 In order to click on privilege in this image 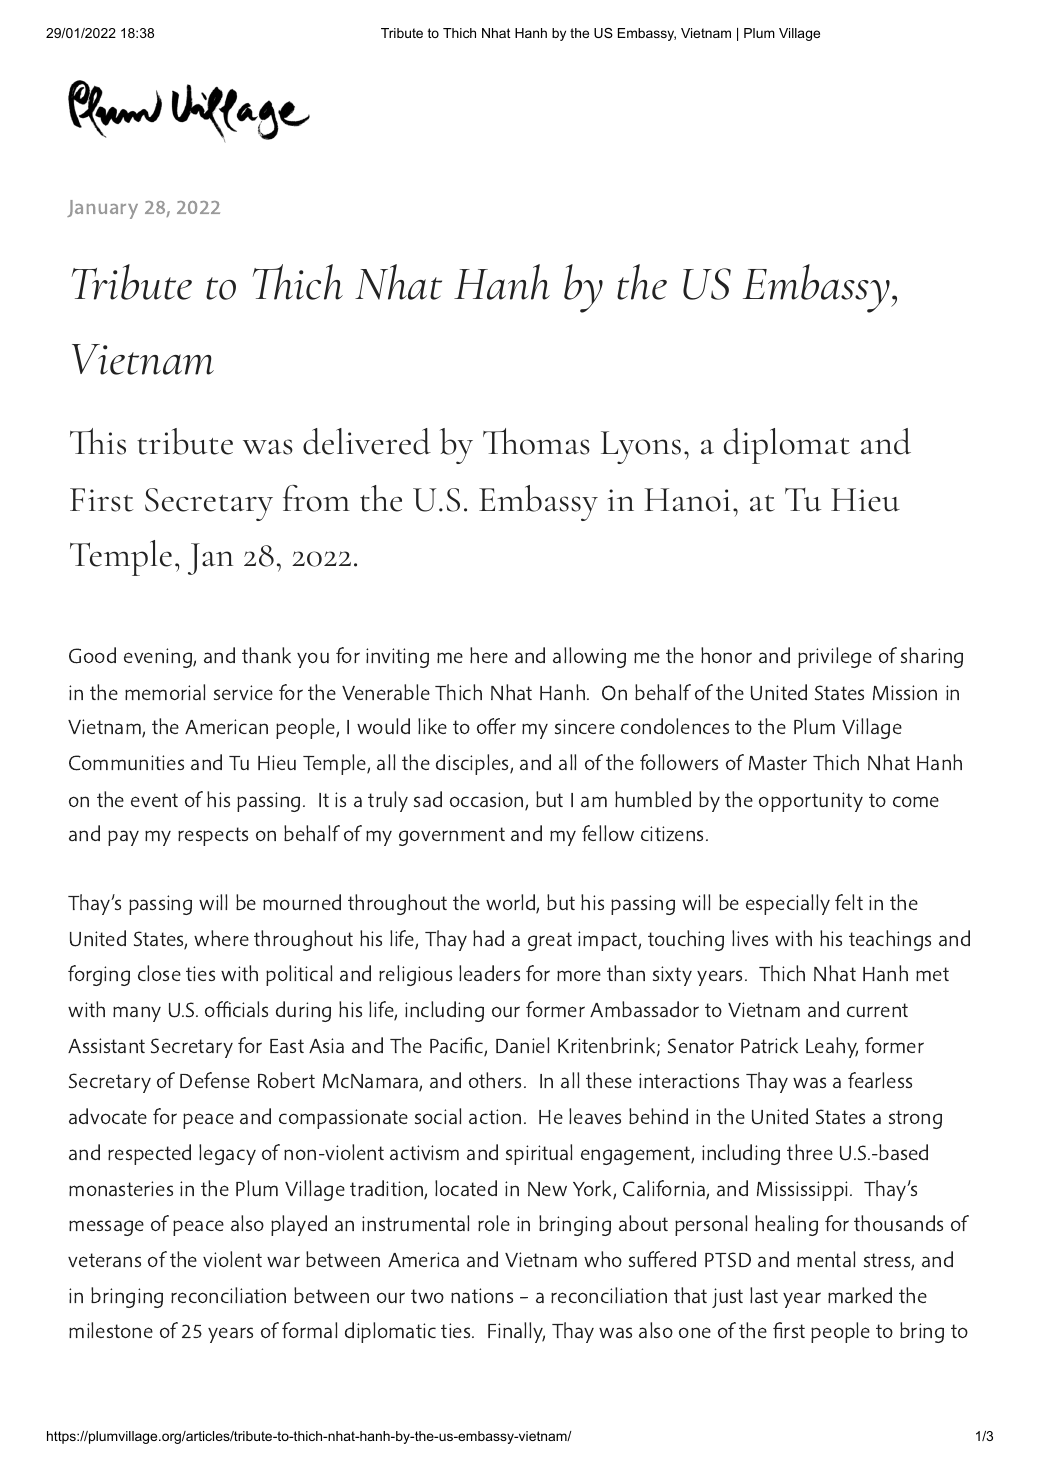, I will do `click(835, 657)`.
